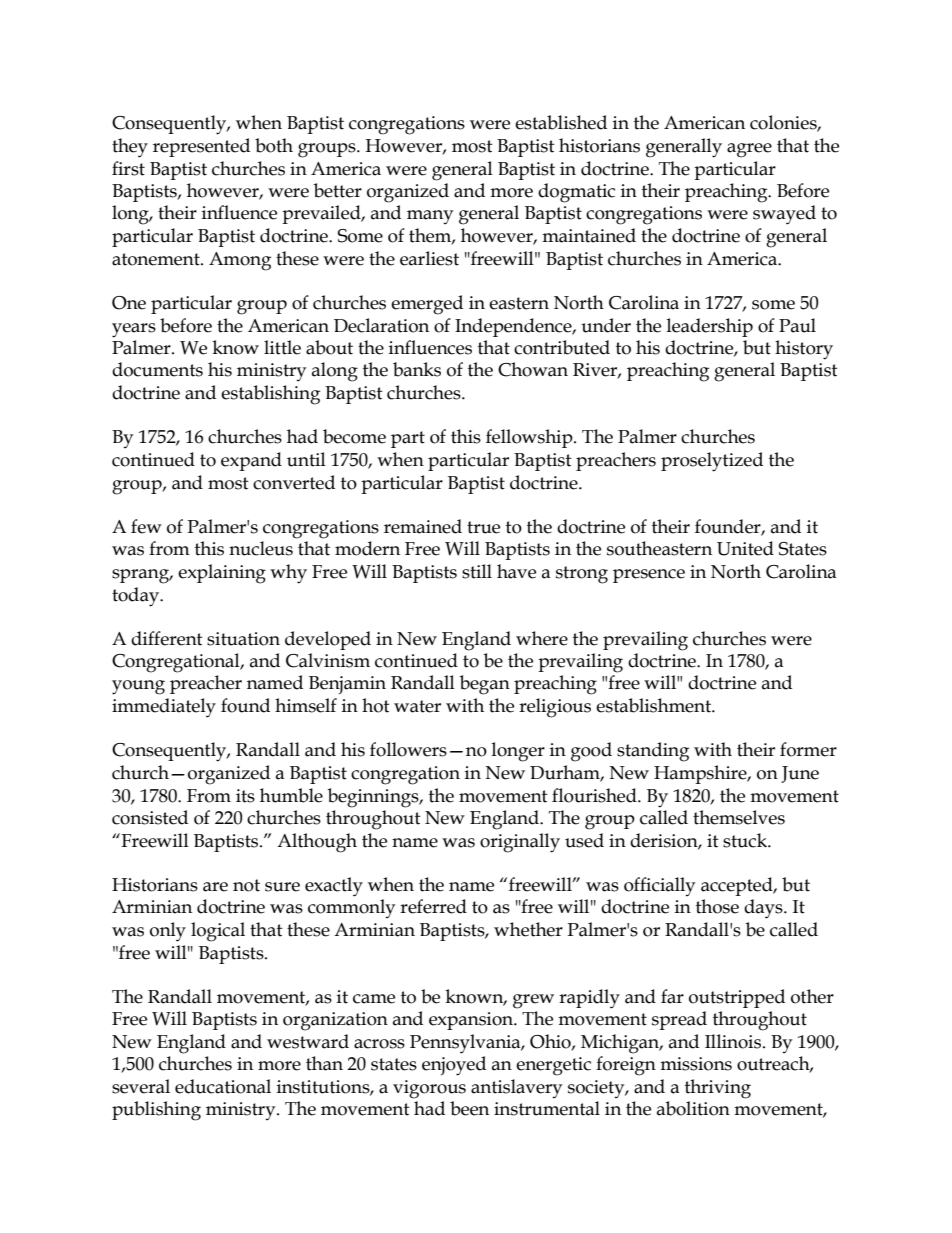 This image has width=952, height=1233. I want to click on enjoyed, so click(454, 1066).
